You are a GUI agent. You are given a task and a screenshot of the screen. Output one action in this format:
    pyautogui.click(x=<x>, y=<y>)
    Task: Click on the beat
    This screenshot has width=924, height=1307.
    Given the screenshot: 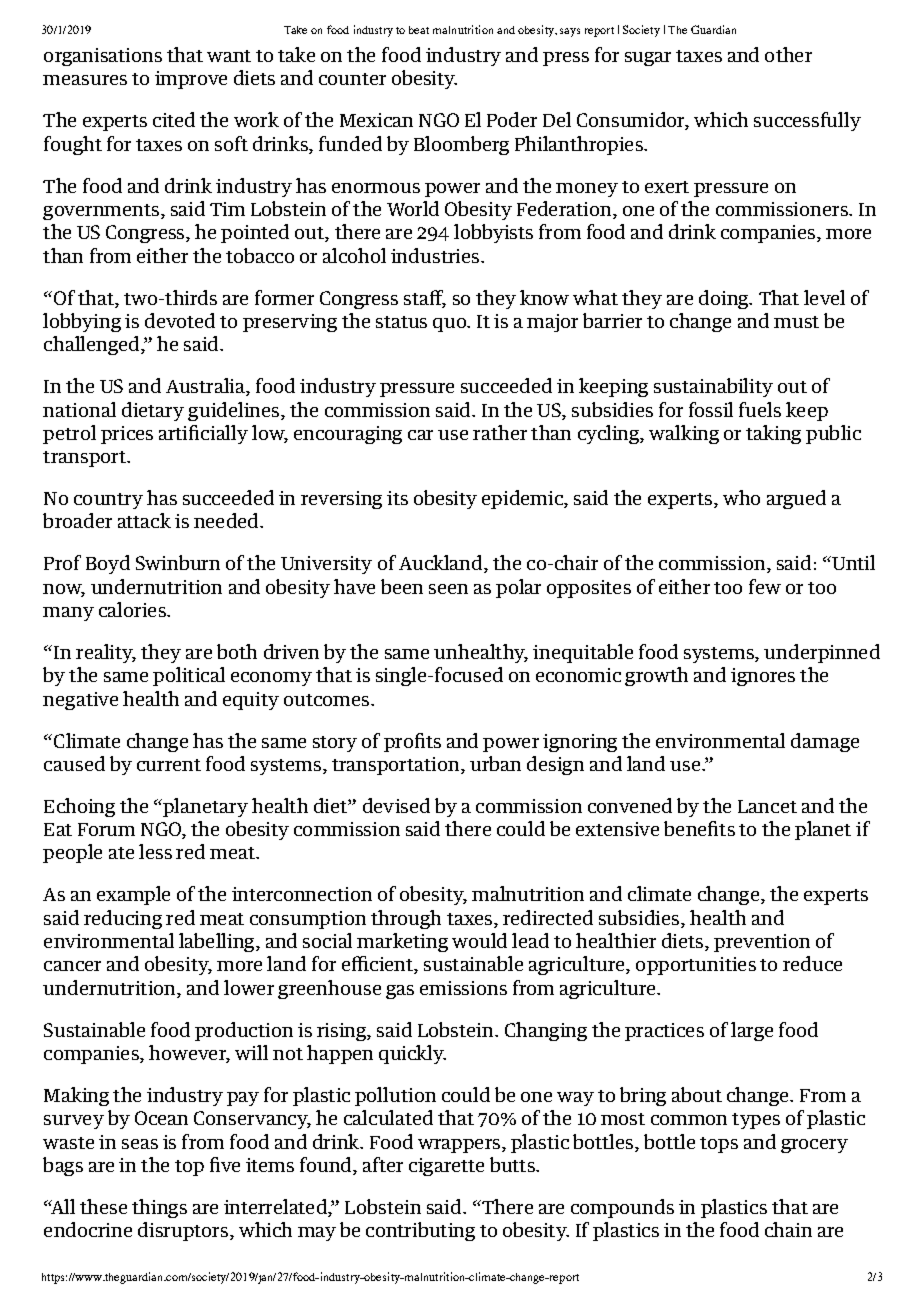 What is the action you would take?
    pyautogui.click(x=419, y=30)
